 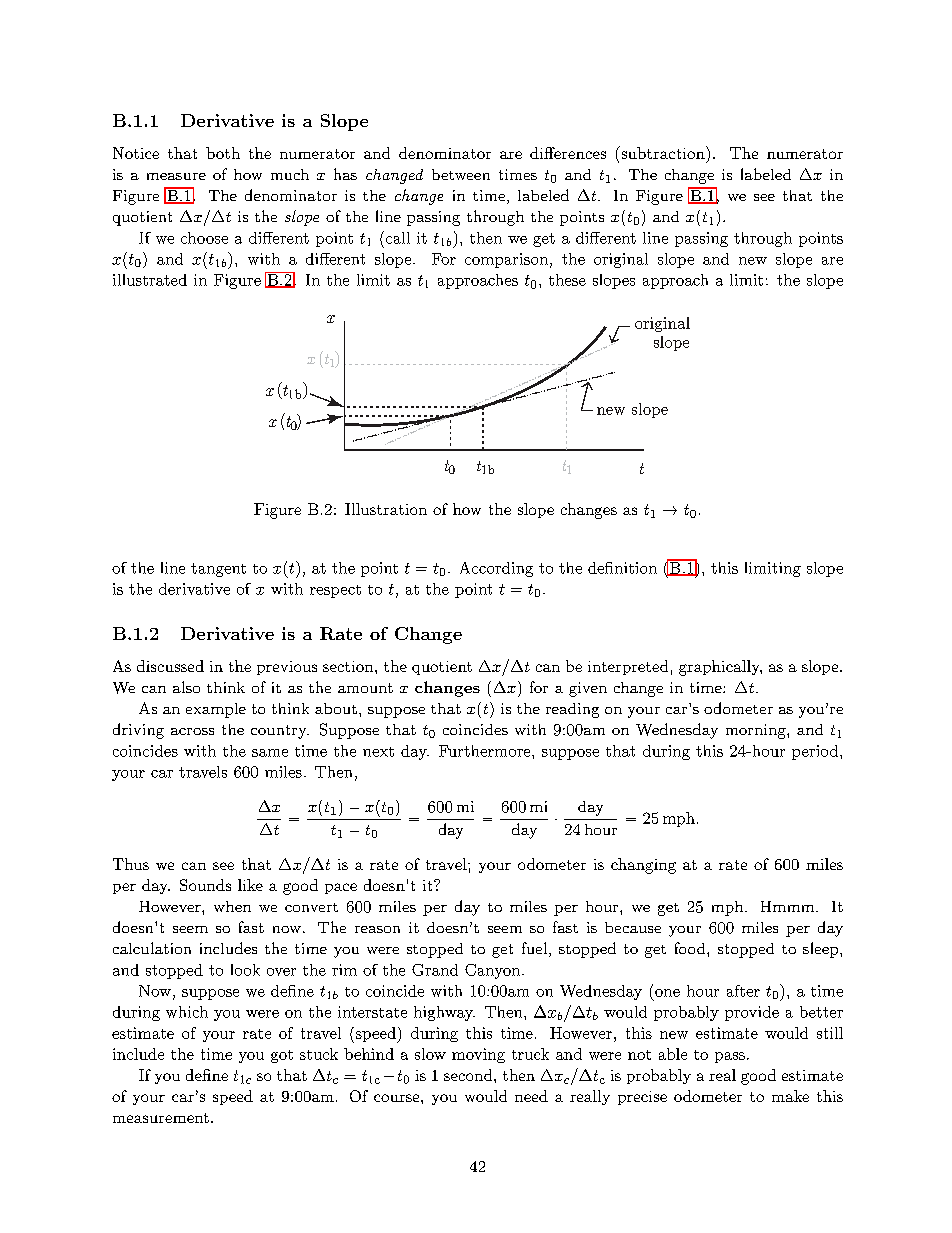 I want to click on discussed, so click(x=170, y=666).
